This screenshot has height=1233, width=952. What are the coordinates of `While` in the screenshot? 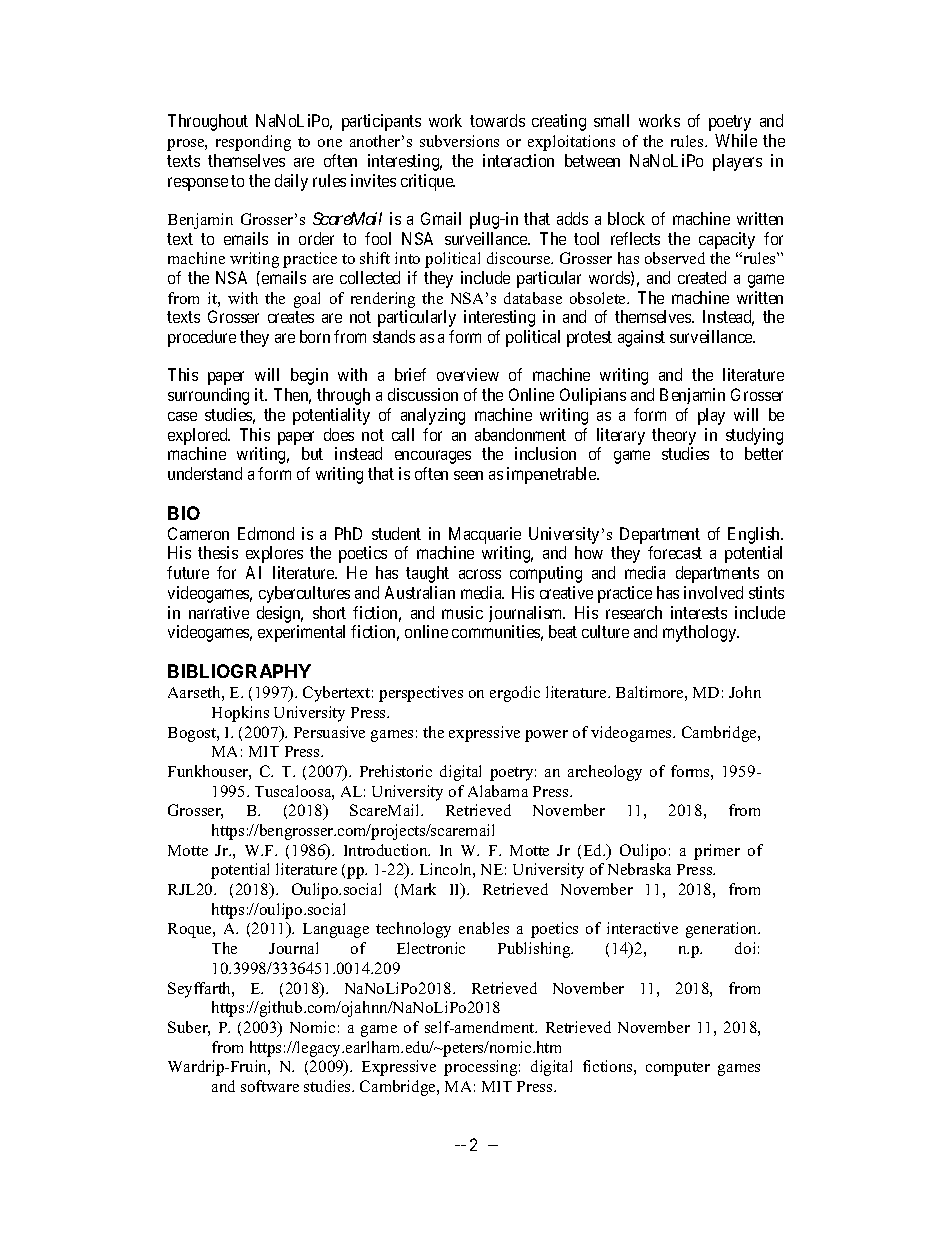 It's located at (736, 140).
